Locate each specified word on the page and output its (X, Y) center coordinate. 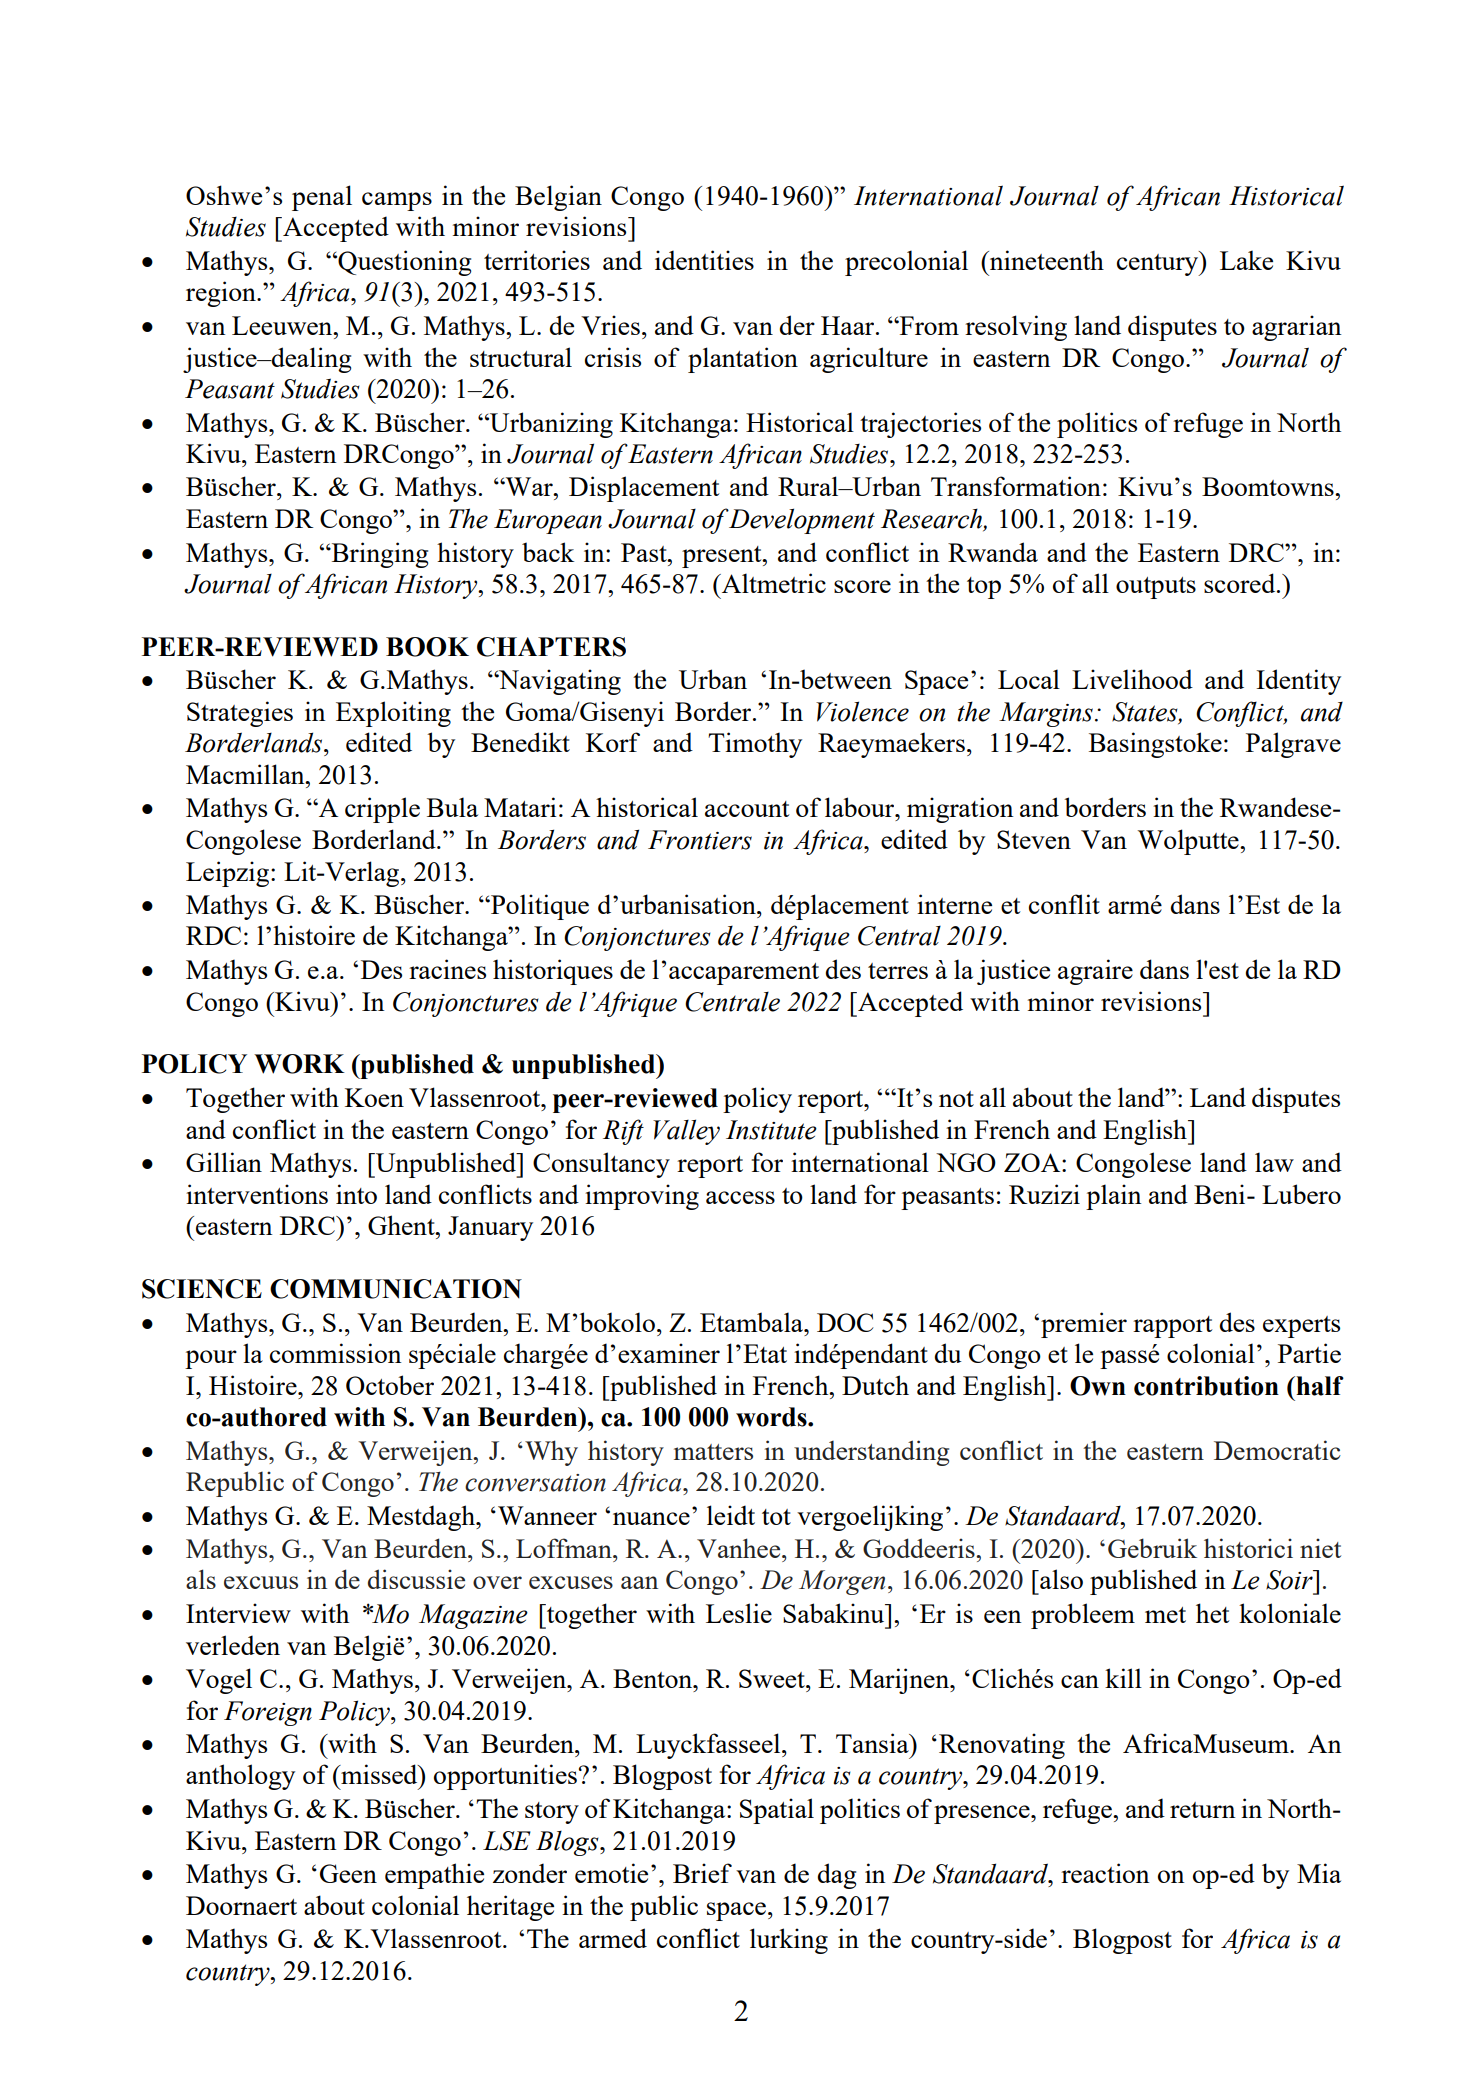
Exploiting (393, 714)
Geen (348, 1873)
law (1274, 1162)
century (1159, 263)
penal (322, 198)
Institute (771, 1130)
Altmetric (772, 583)
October (390, 1385)
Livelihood (1132, 679)
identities (704, 260)
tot (776, 1517)
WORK (299, 1064)
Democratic (1277, 1450)
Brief (702, 1873)
